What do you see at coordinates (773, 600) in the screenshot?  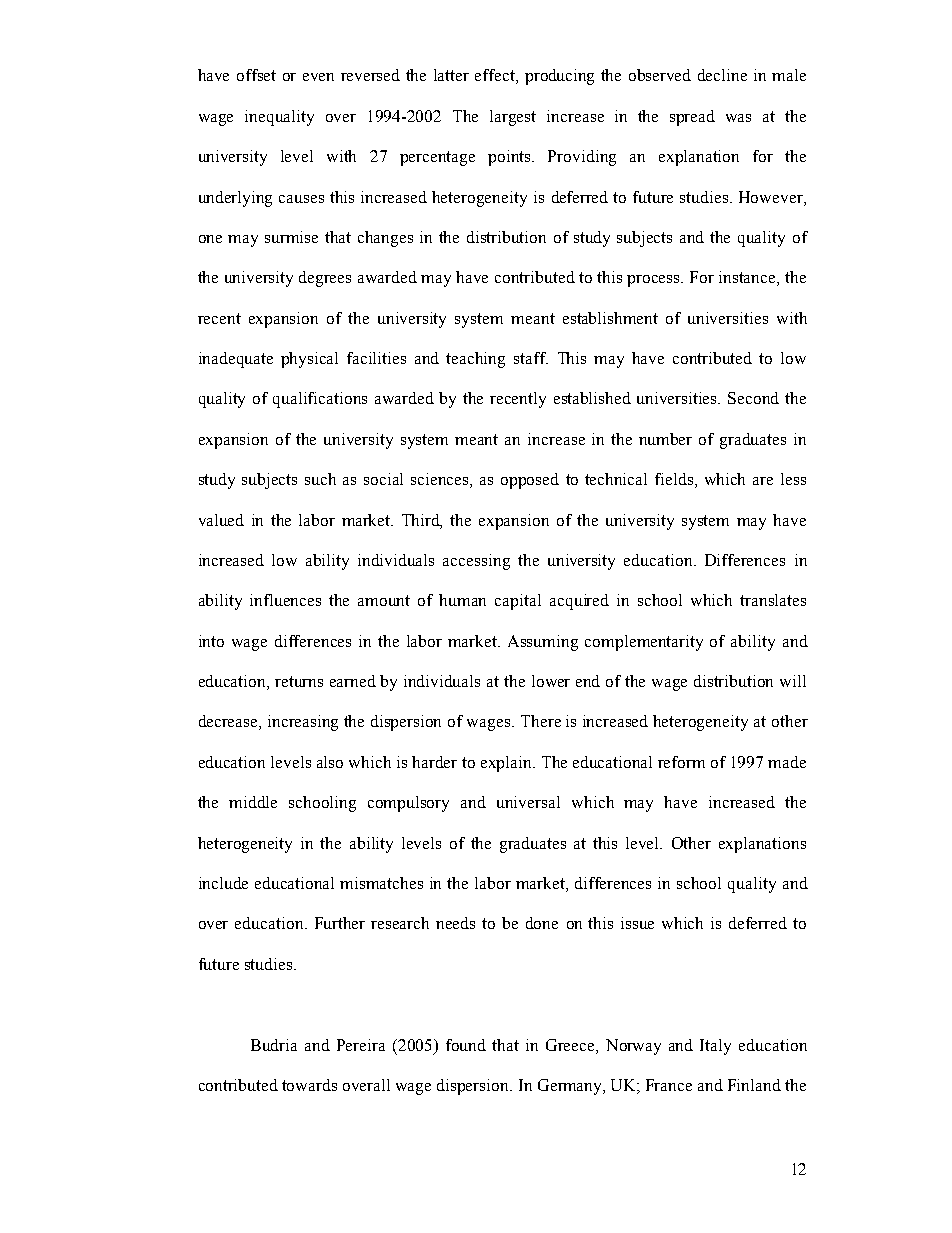 I see `translates` at bounding box center [773, 600].
